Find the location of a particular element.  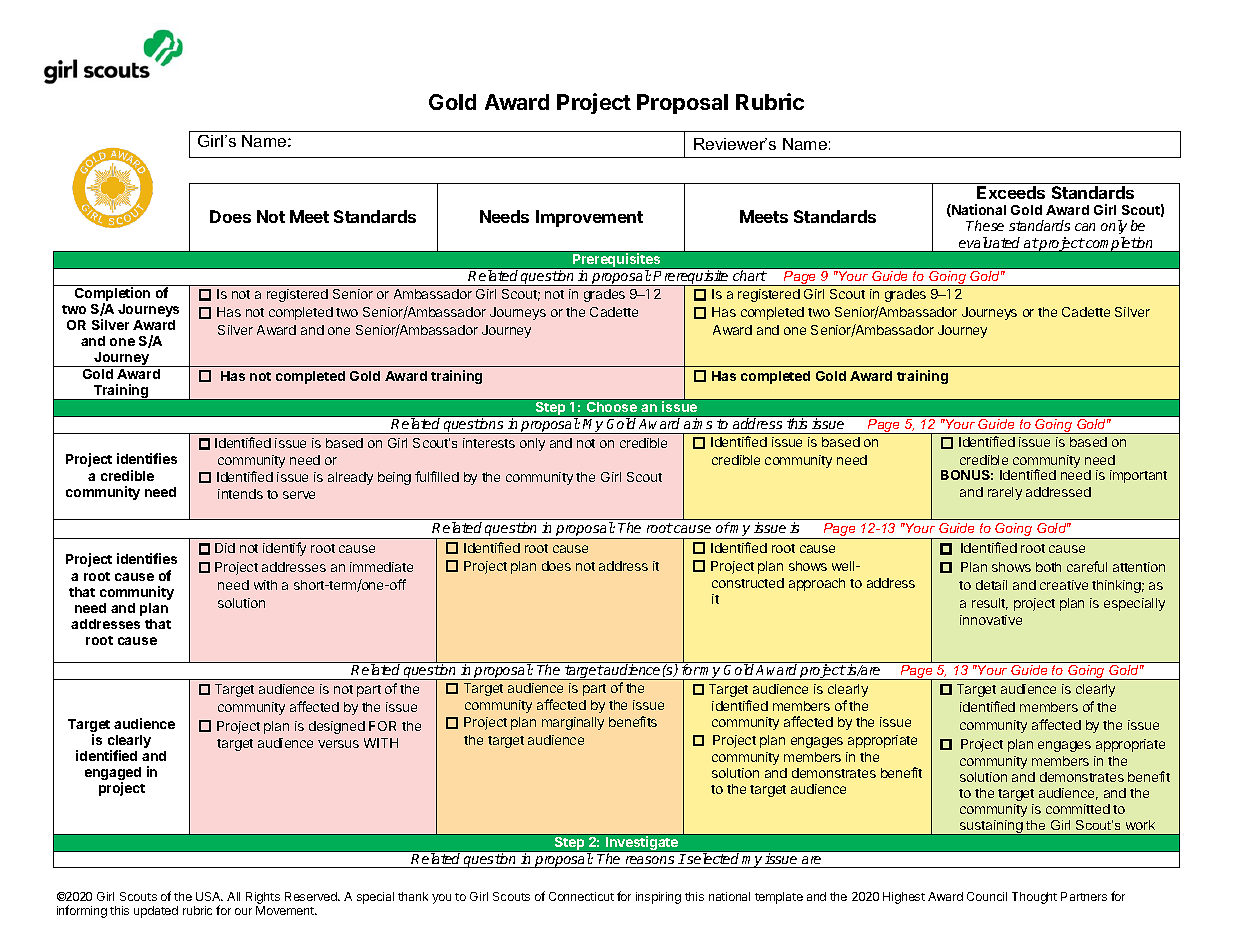

intends is located at coordinates (240, 494).
